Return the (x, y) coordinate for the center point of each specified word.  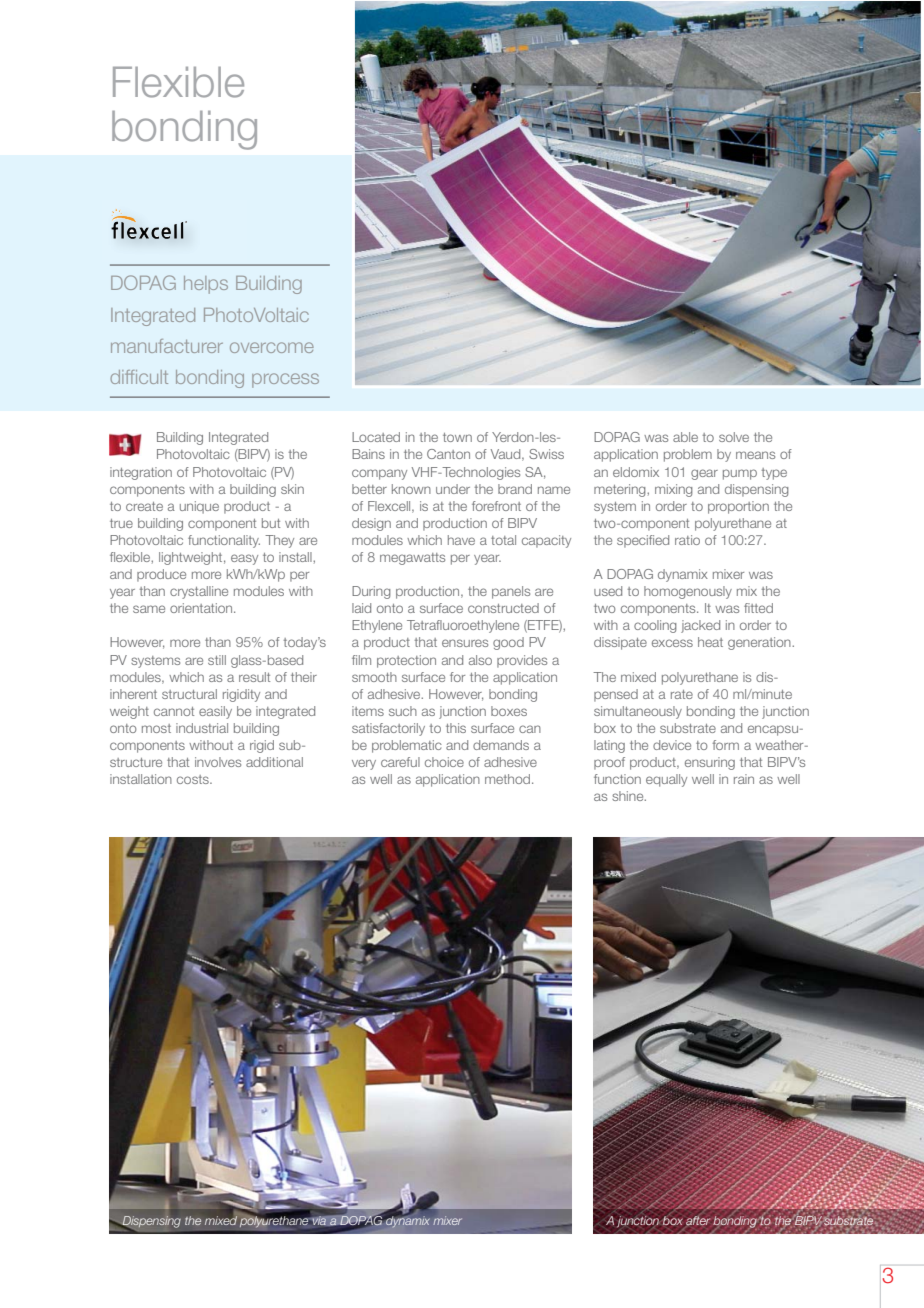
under (453, 489)
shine (629, 796)
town (457, 437)
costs (194, 779)
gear (704, 474)
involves (218, 762)
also (480, 660)
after (698, 1221)
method (507, 779)
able (685, 437)
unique (199, 507)
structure (136, 762)
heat (710, 642)
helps (206, 285)
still (217, 660)
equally (666, 780)
